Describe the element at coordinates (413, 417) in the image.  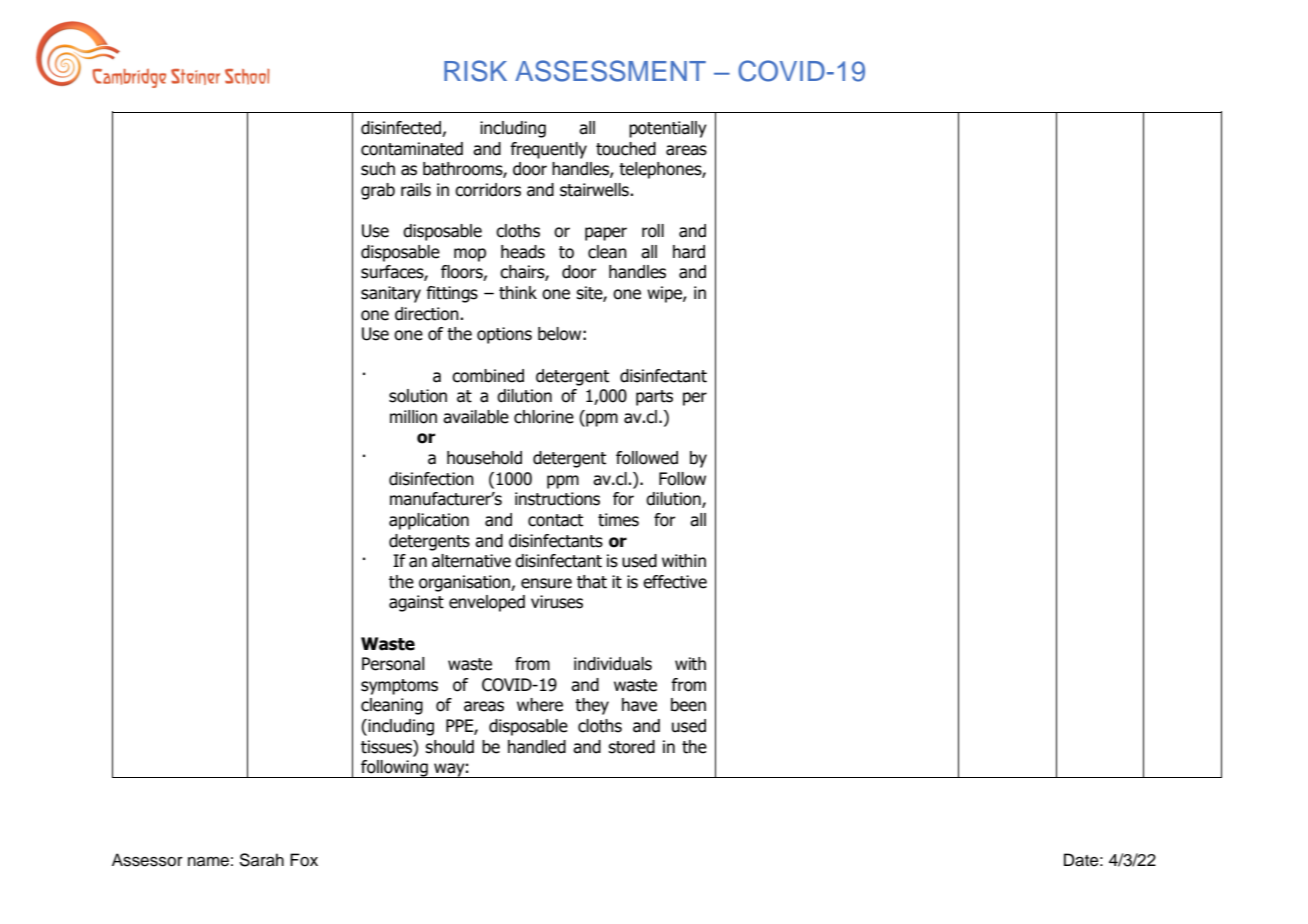
I see `million` at that location.
